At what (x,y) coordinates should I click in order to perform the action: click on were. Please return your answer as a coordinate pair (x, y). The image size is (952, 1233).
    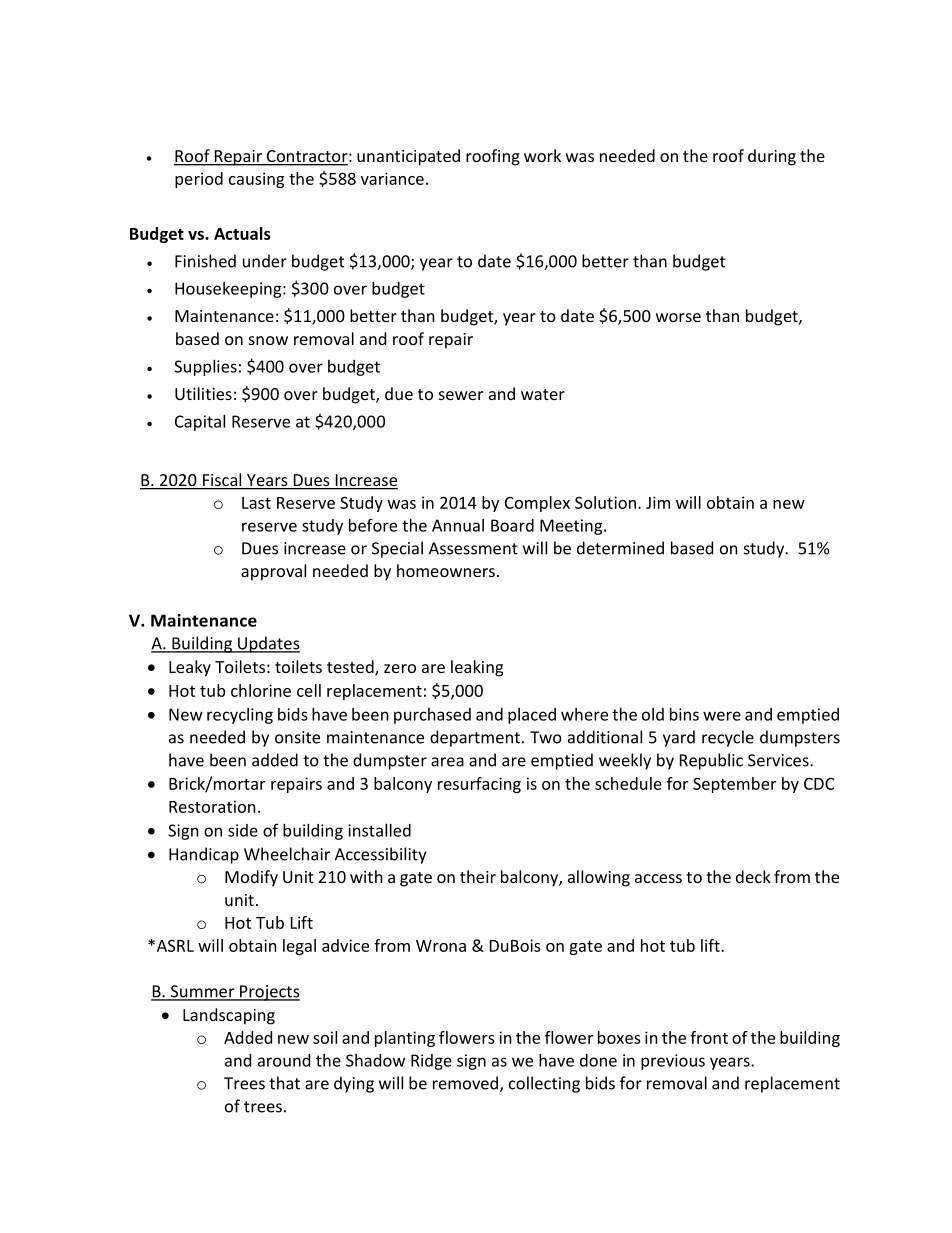
    Looking at the image, I should click on (722, 716).
